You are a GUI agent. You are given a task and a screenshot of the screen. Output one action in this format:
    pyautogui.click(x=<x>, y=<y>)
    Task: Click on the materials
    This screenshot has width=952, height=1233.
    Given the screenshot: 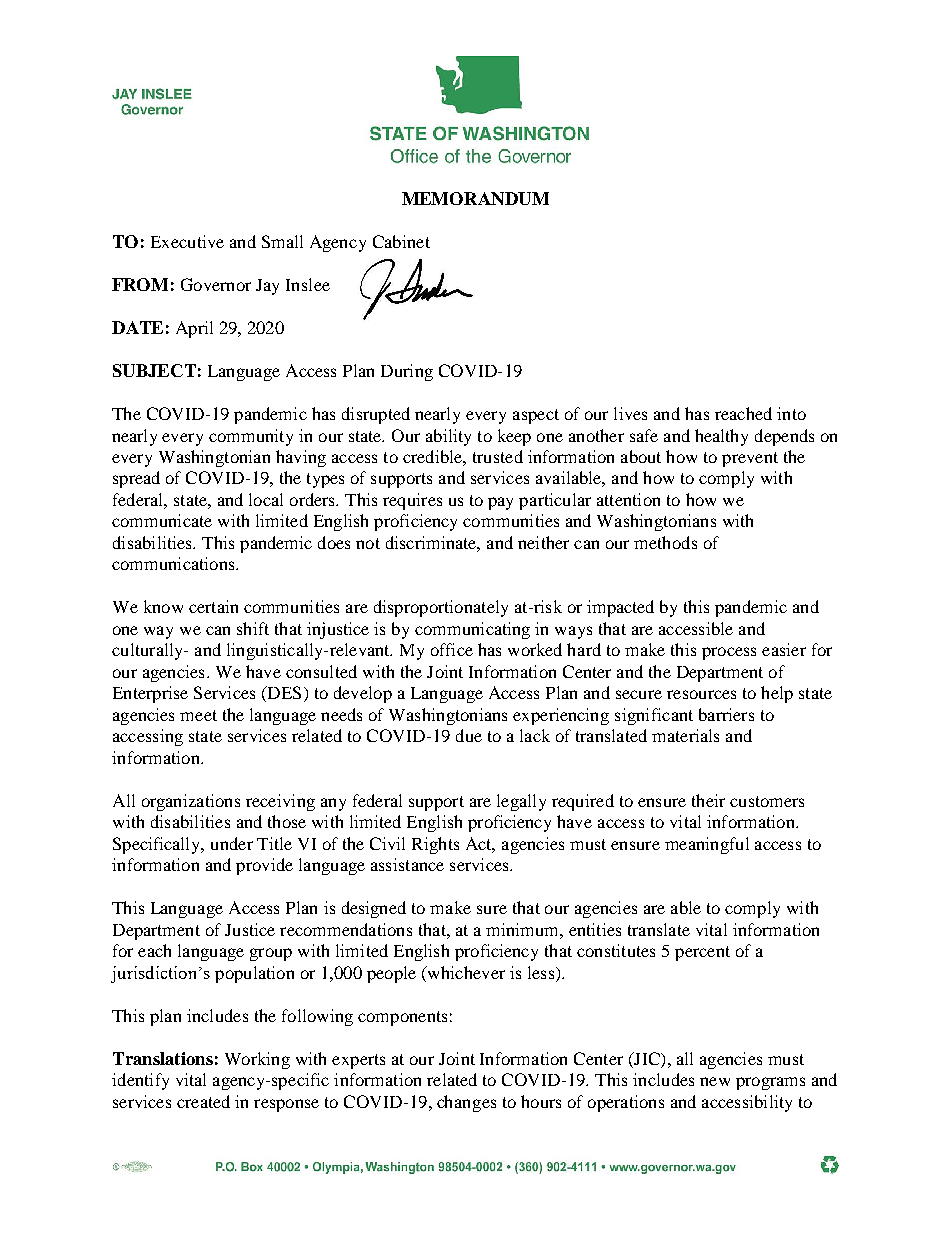 What is the action you would take?
    pyautogui.click(x=685, y=735)
